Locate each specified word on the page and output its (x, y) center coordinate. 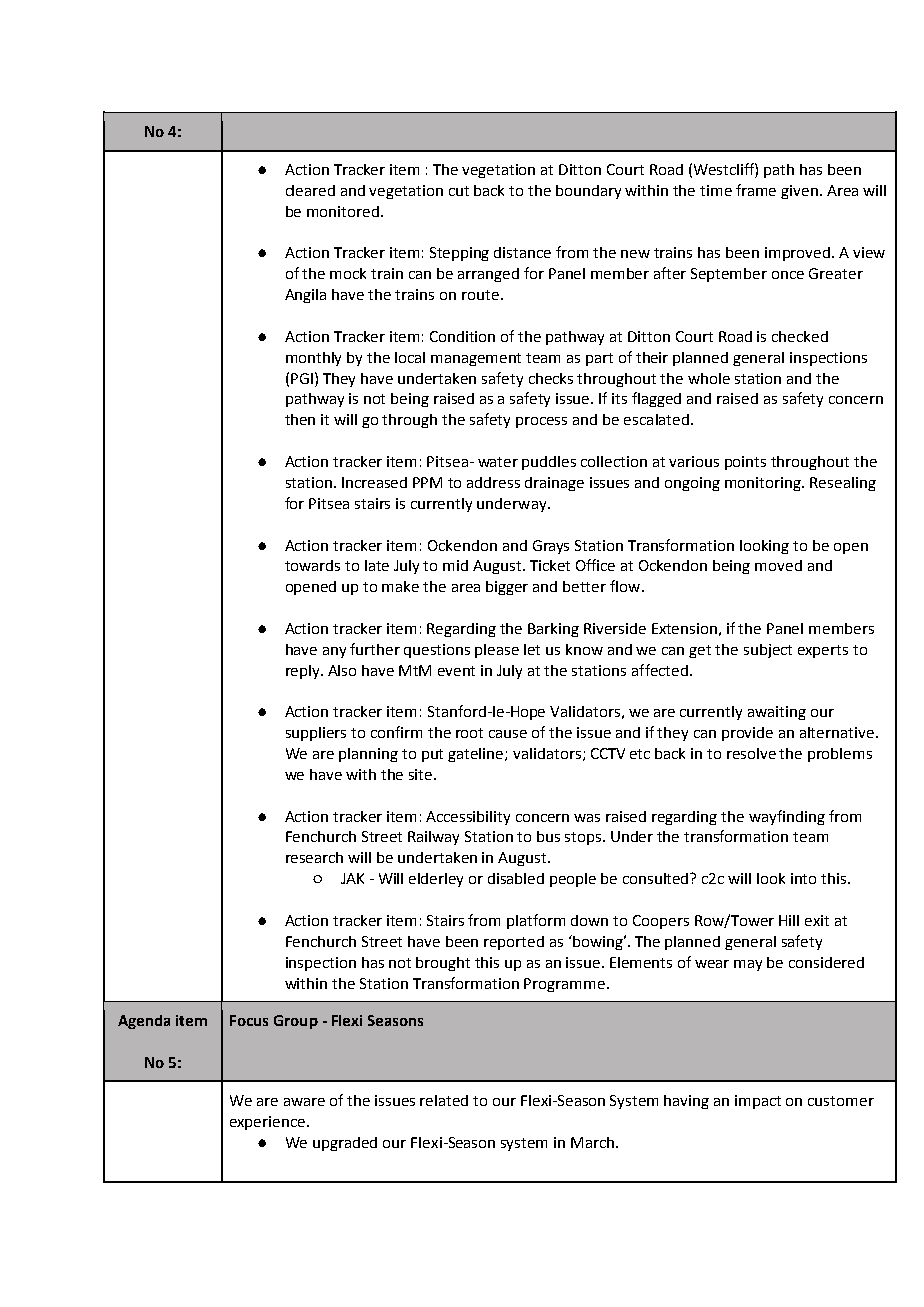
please (497, 651)
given (799, 192)
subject (768, 651)
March (594, 1142)
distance (522, 252)
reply (304, 672)
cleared (310, 190)
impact (758, 1102)
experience (267, 1123)
